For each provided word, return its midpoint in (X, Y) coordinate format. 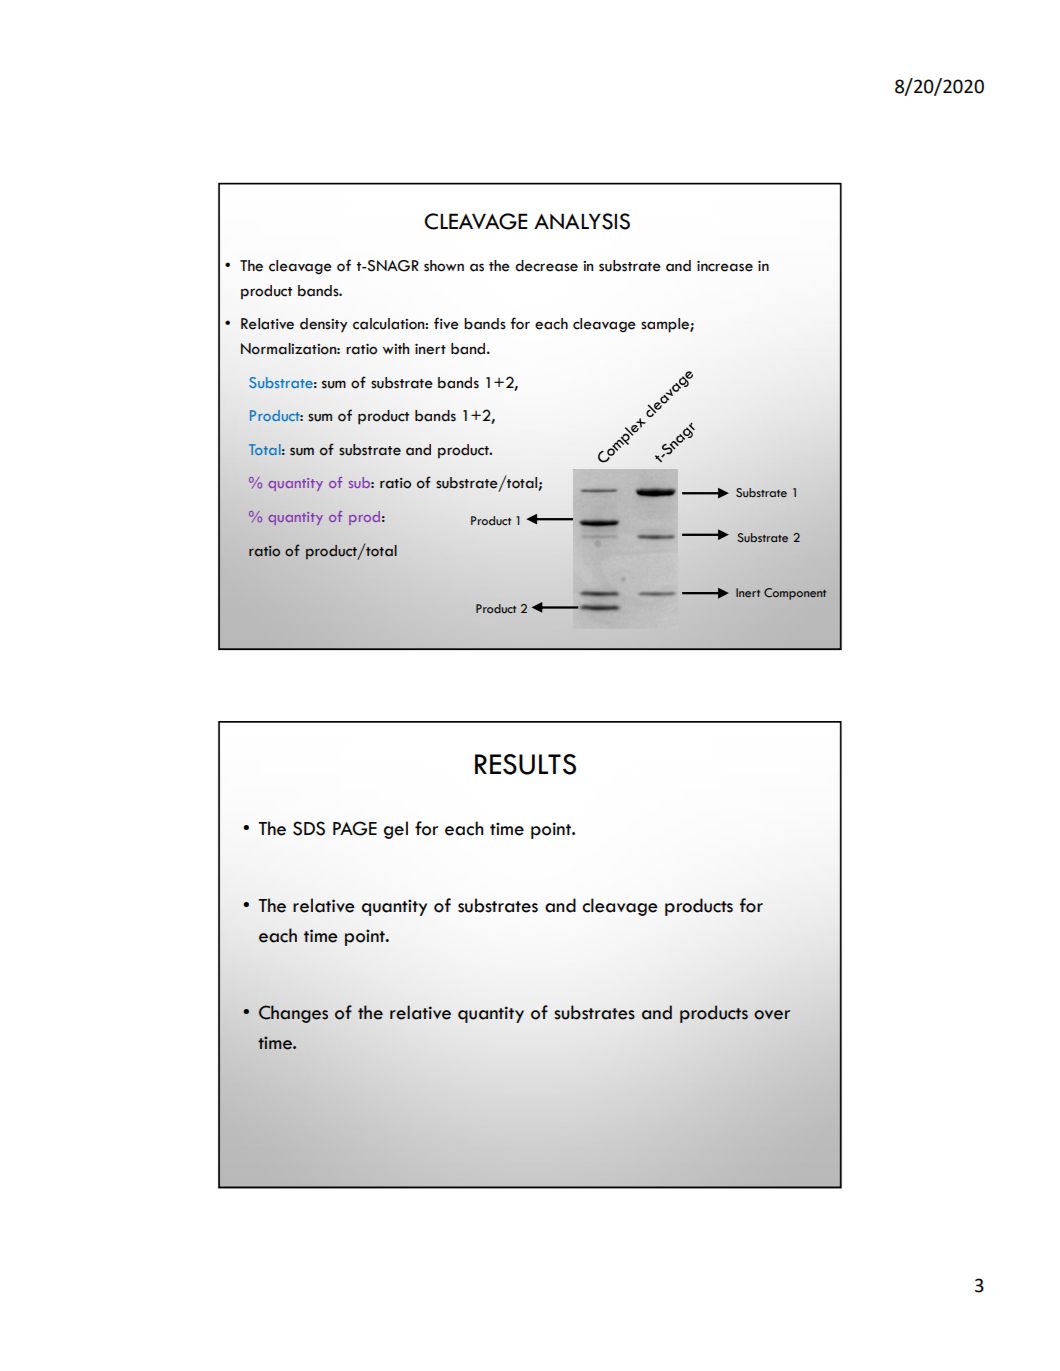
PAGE (355, 828)
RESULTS (525, 764)
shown (444, 266)
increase (725, 266)
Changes (293, 1014)
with (396, 348)
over (772, 1015)
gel (396, 830)
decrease (546, 266)
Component (795, 594)
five (446, 323)
